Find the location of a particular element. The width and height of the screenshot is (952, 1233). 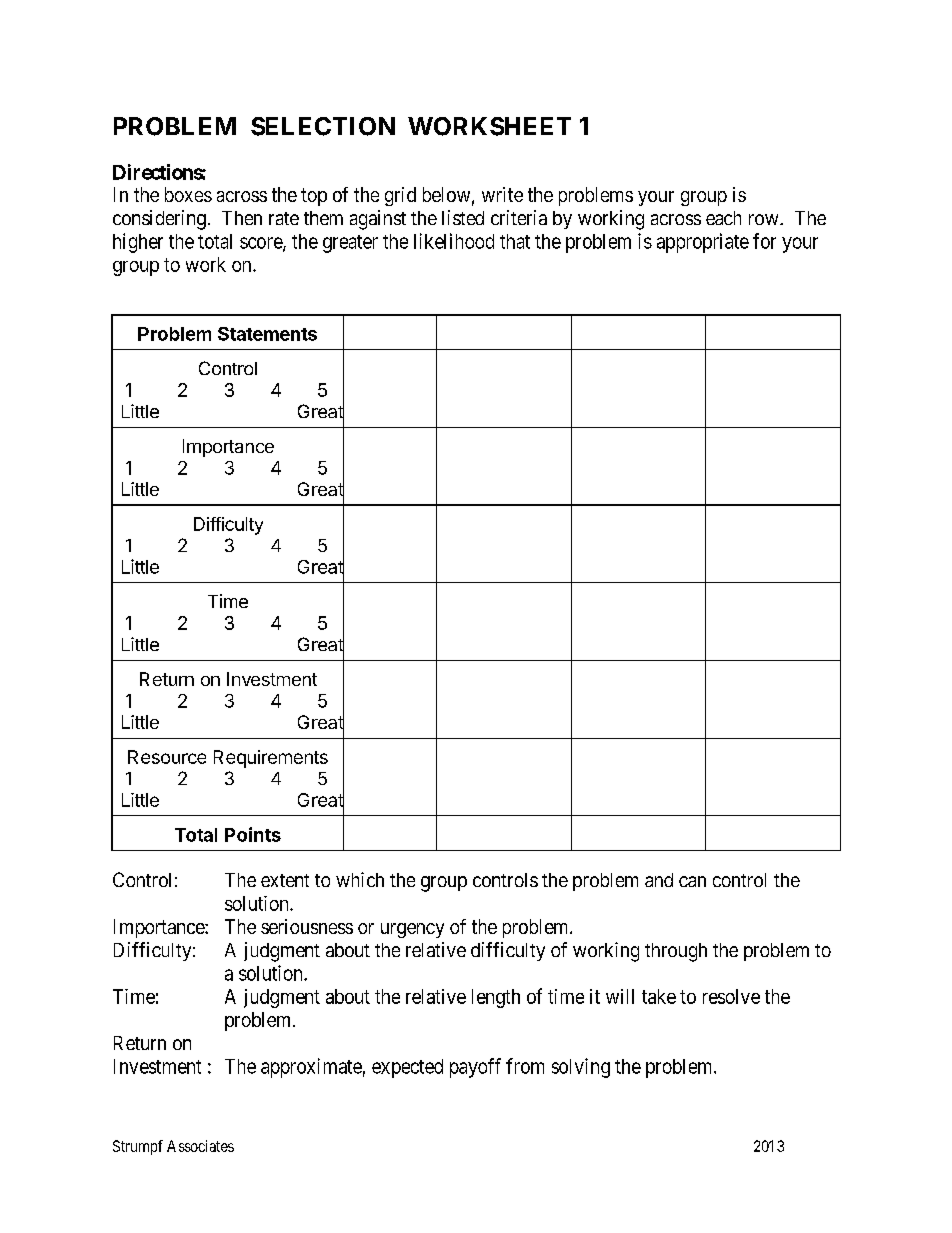

can is located at coordinates (692, 881).
